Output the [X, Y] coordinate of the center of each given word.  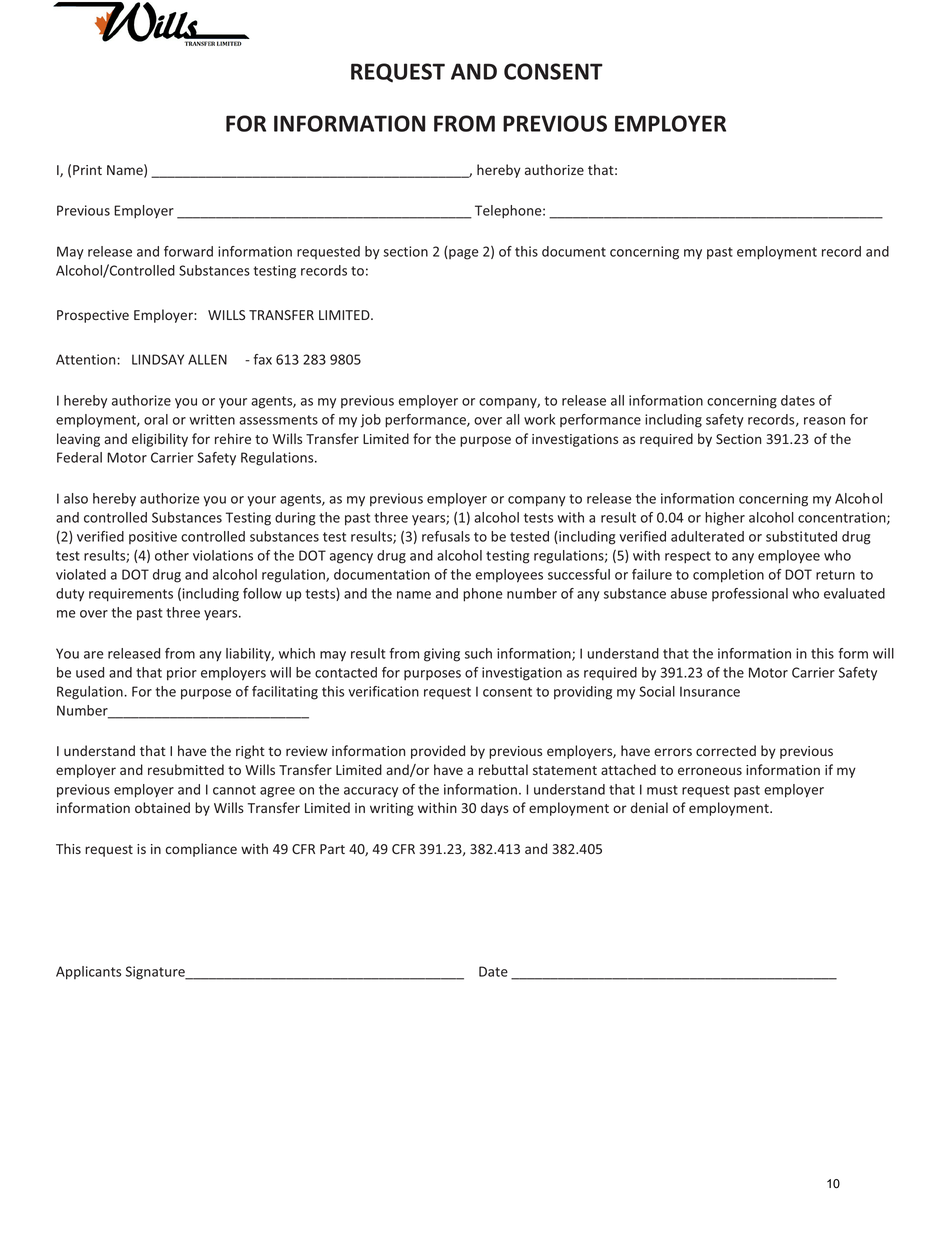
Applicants [88, 973]
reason [824, 421]
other [172, 555]
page [462, 254]
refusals [446, 536]
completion [728, 576]
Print [87, 170]
